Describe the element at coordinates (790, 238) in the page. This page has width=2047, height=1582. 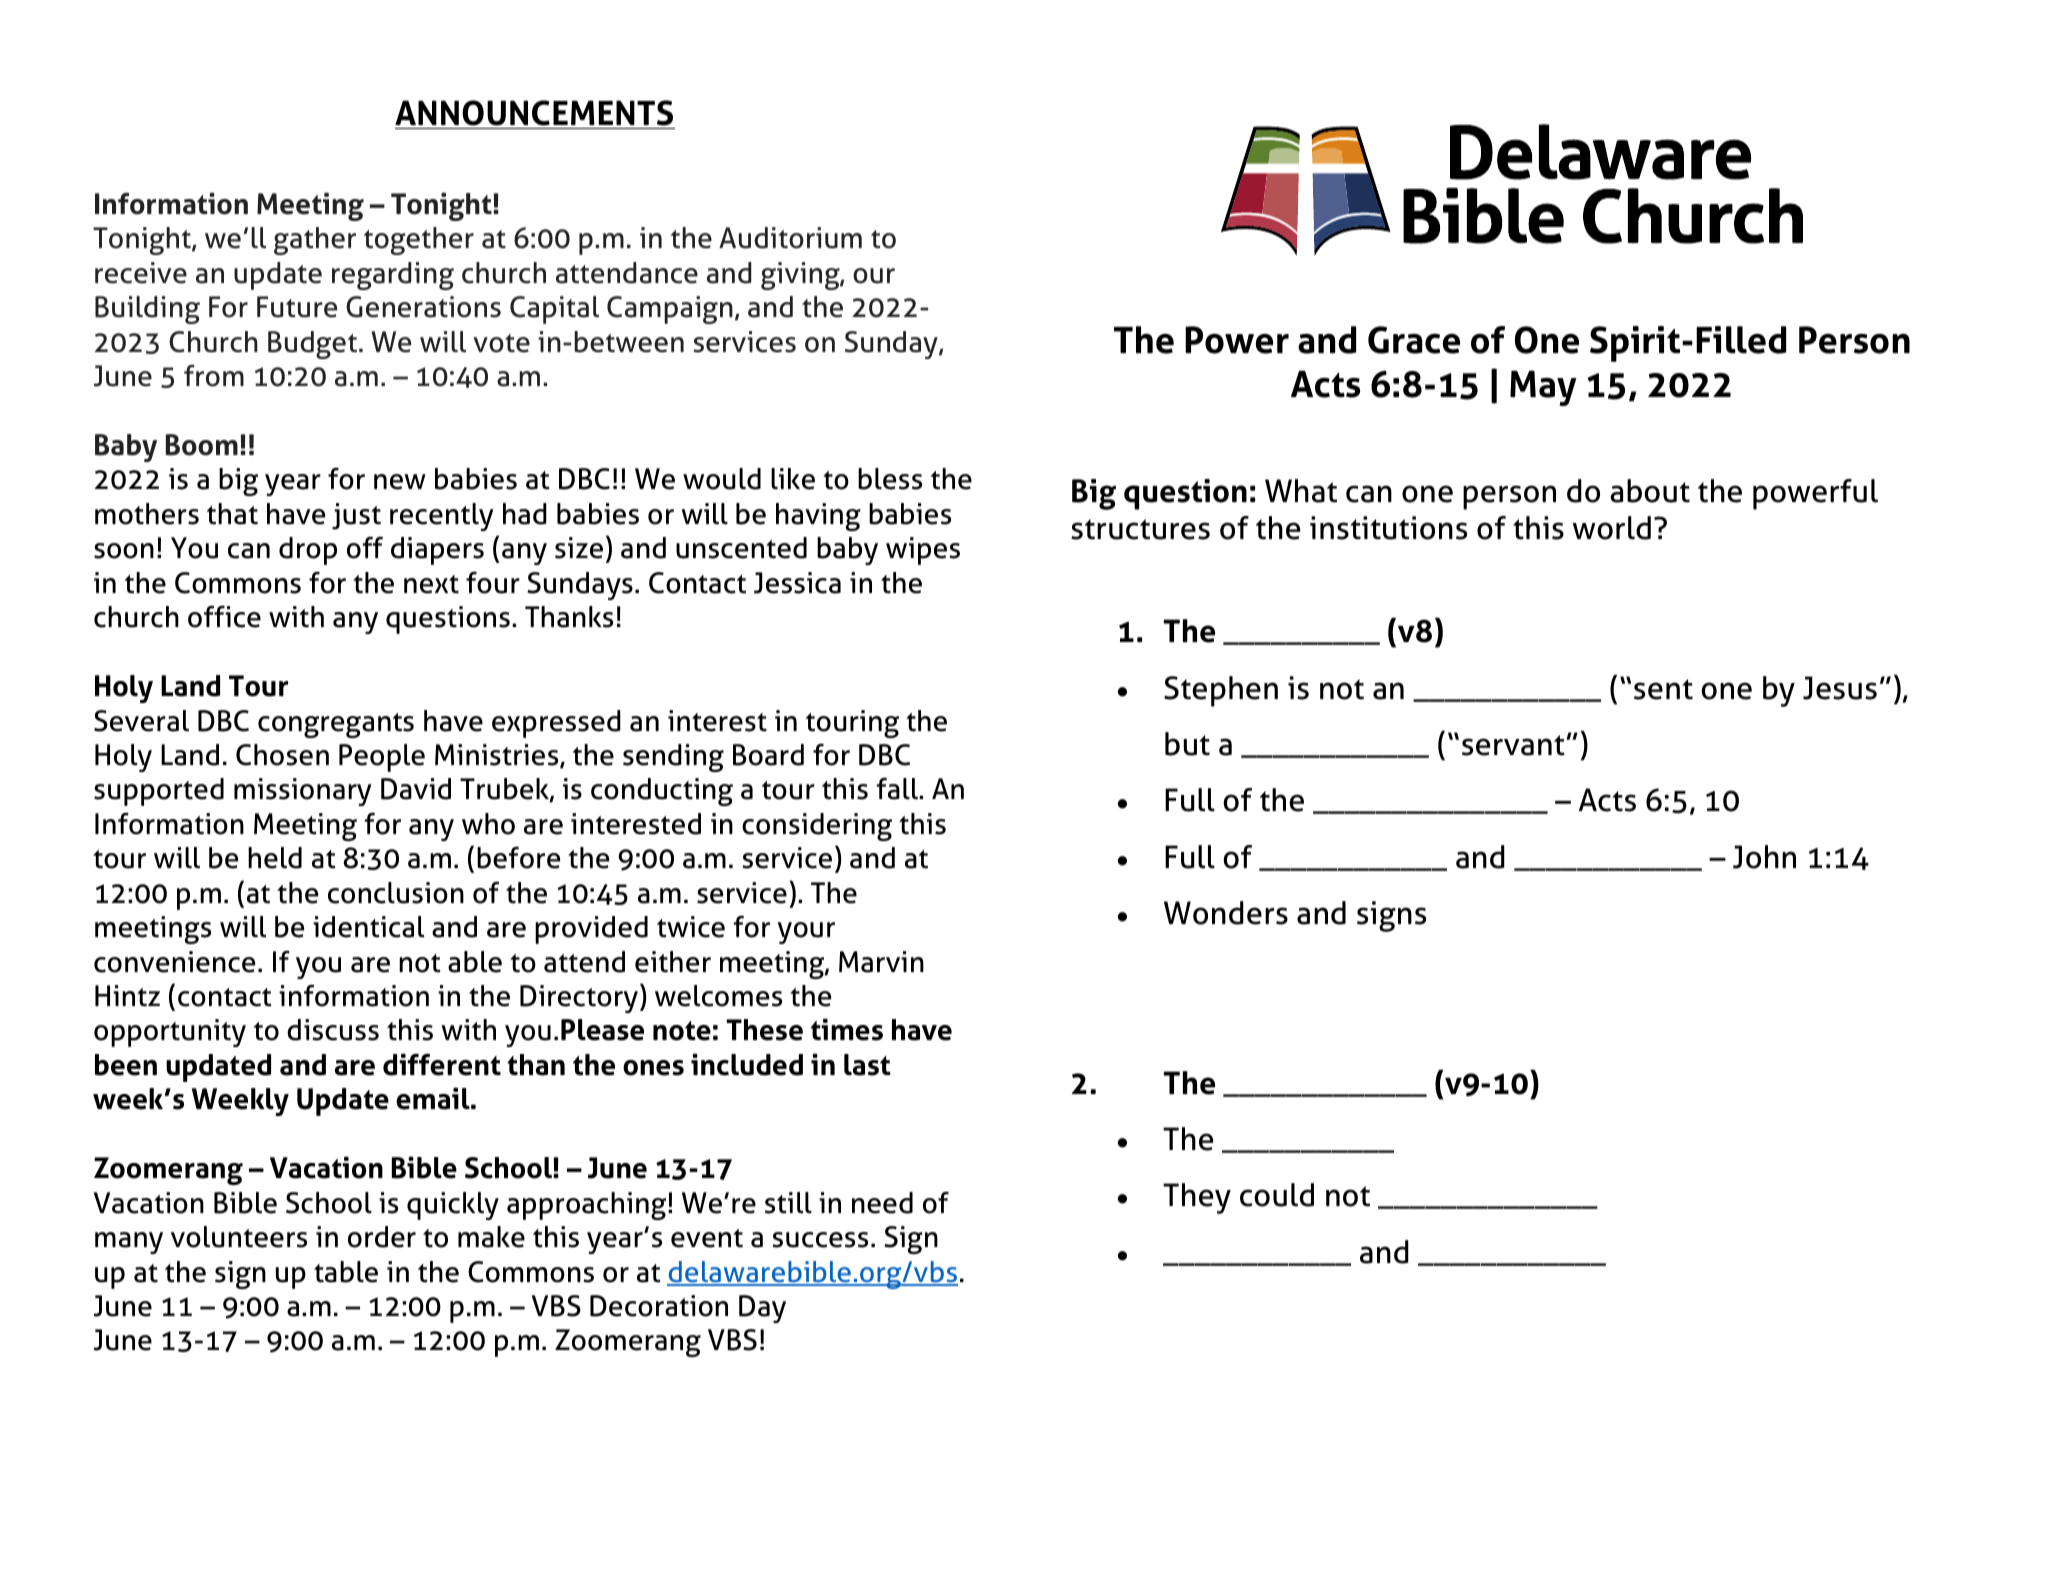
I see `Auditorium` at that location.
